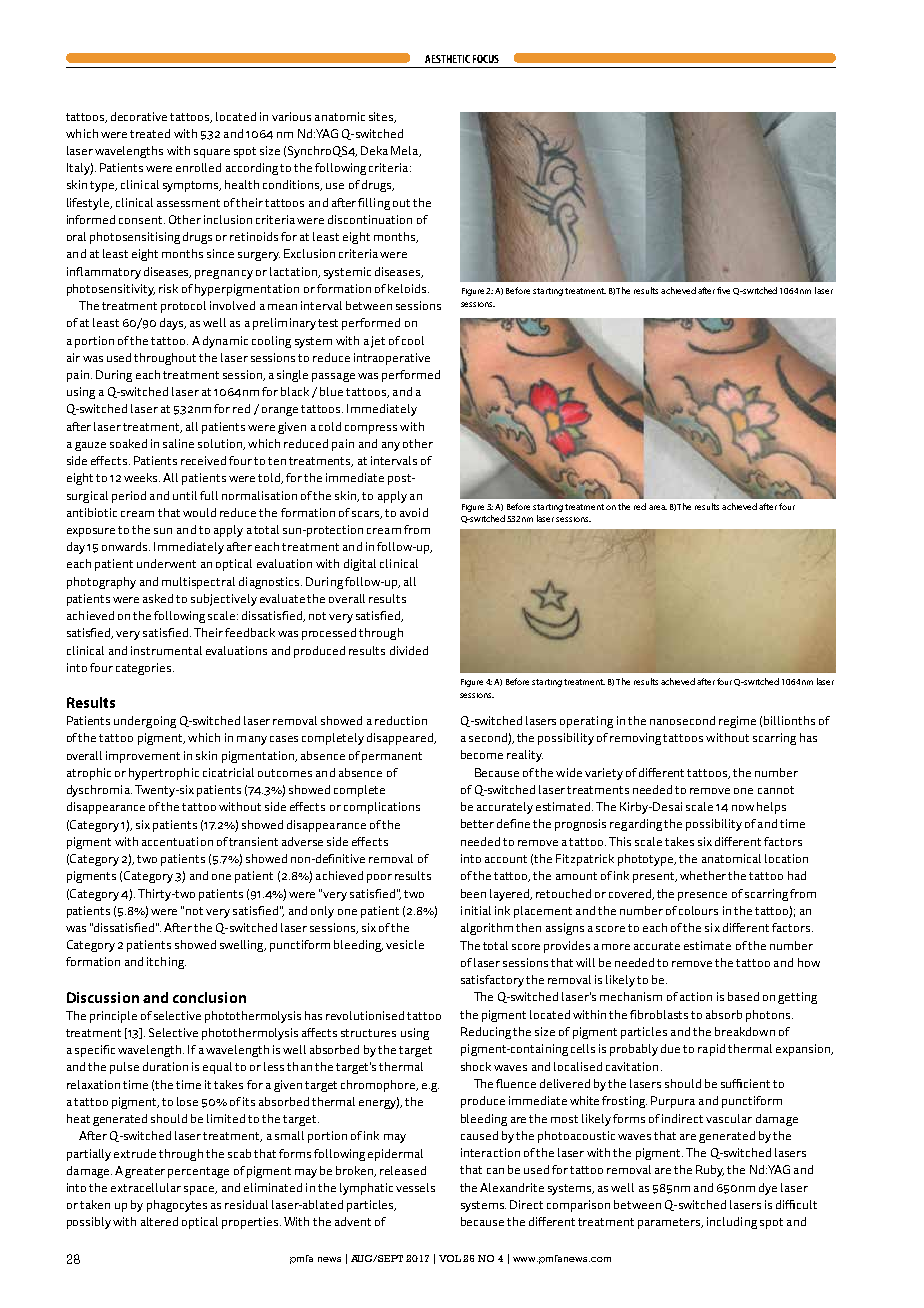  I want to click on extracellular, so click(146, 1187).
